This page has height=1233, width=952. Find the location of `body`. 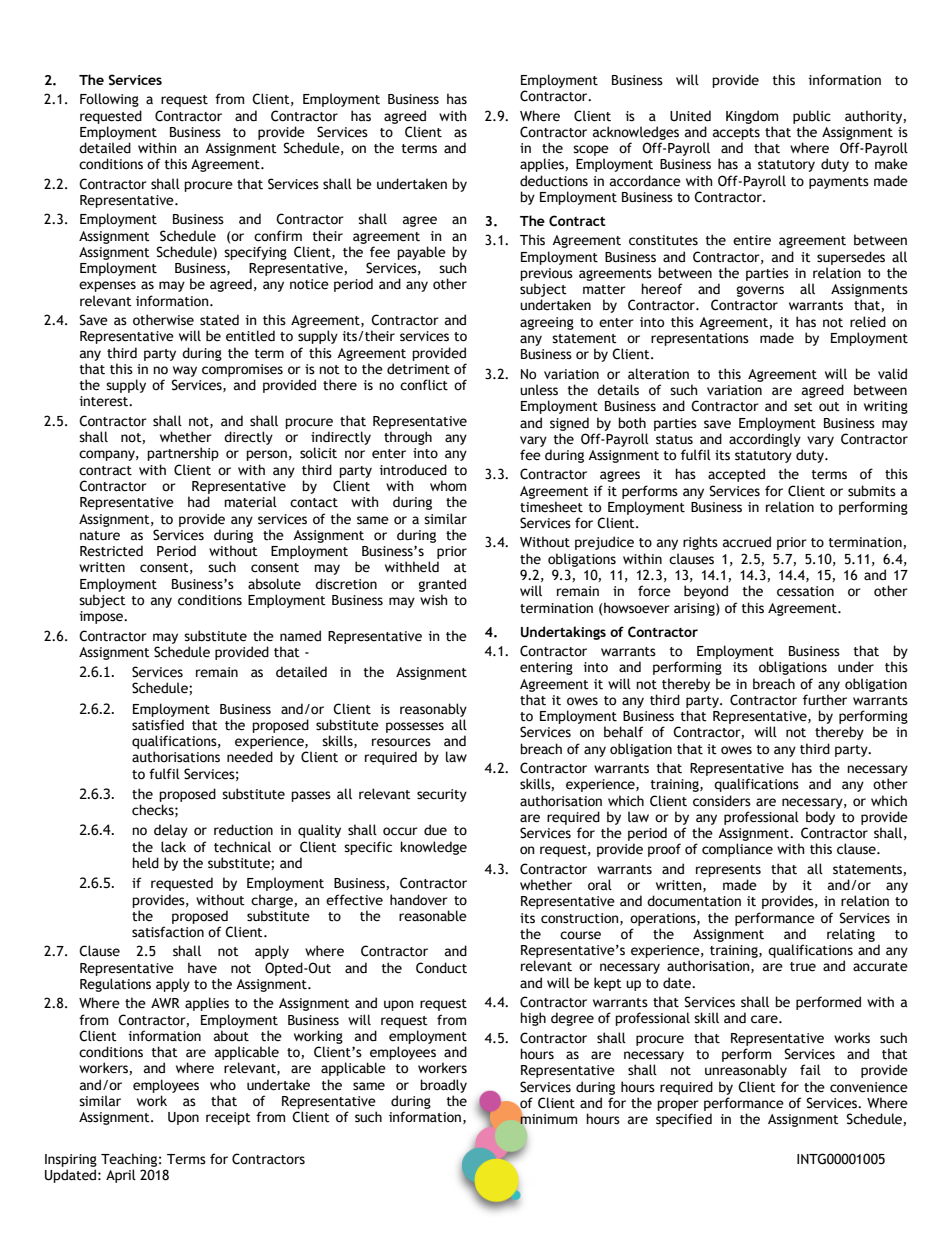

body is located at coordinates (820, 818).
